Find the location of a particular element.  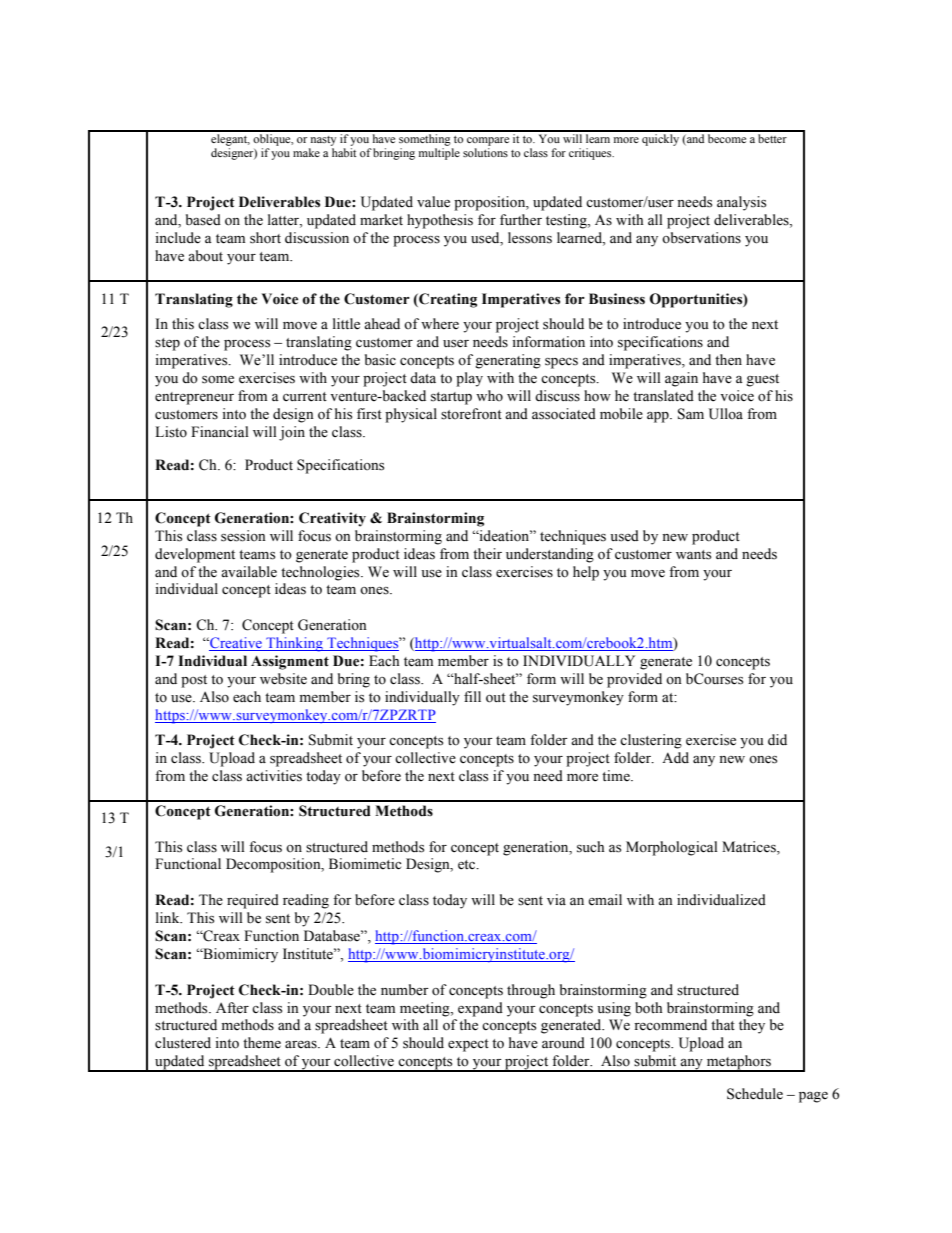

wants is located at coordinates (693, 555).
